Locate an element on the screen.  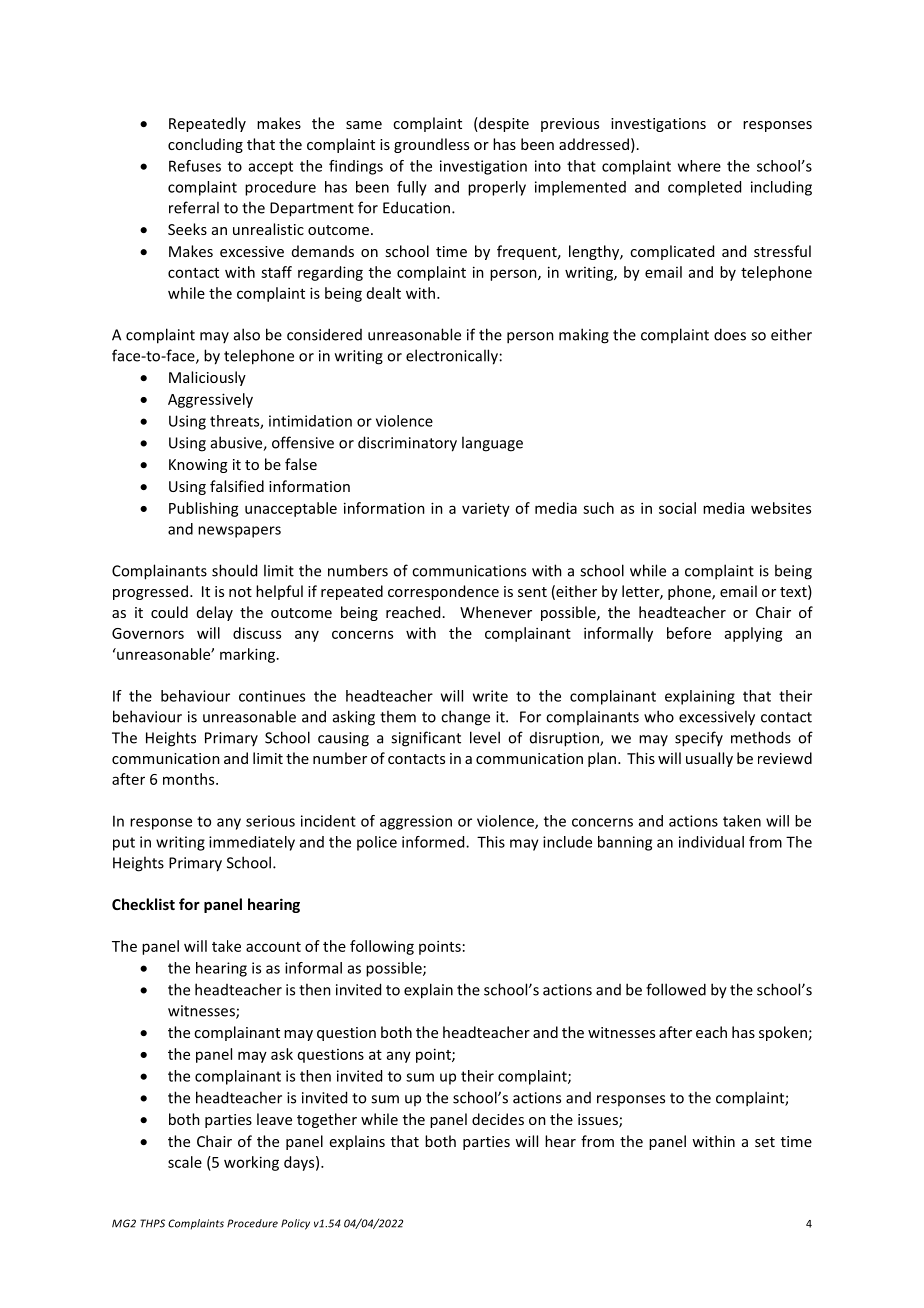
Aggressively is located at coordinates (210, 400).
